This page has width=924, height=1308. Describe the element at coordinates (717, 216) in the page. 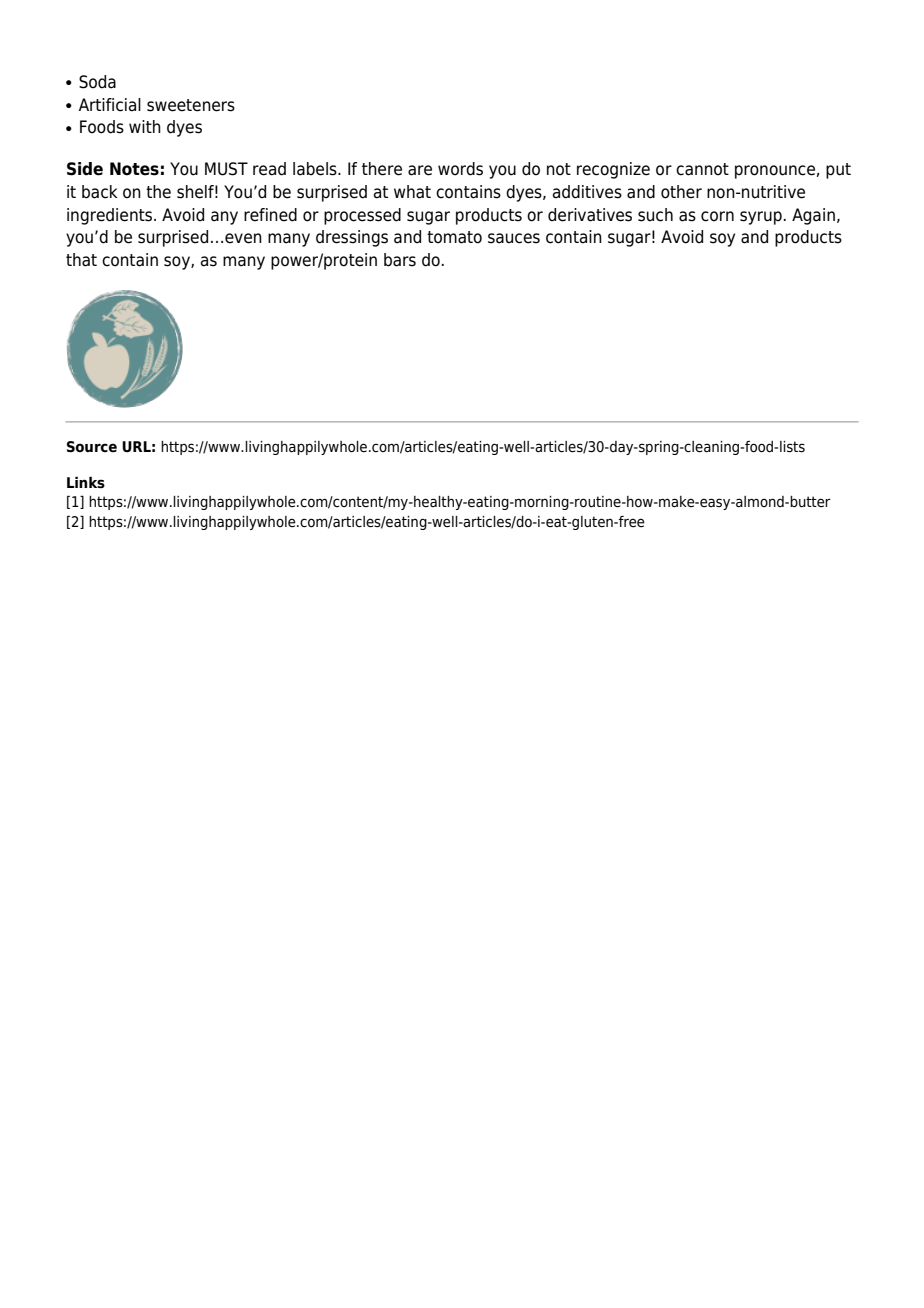

I see `corn` at that location.
